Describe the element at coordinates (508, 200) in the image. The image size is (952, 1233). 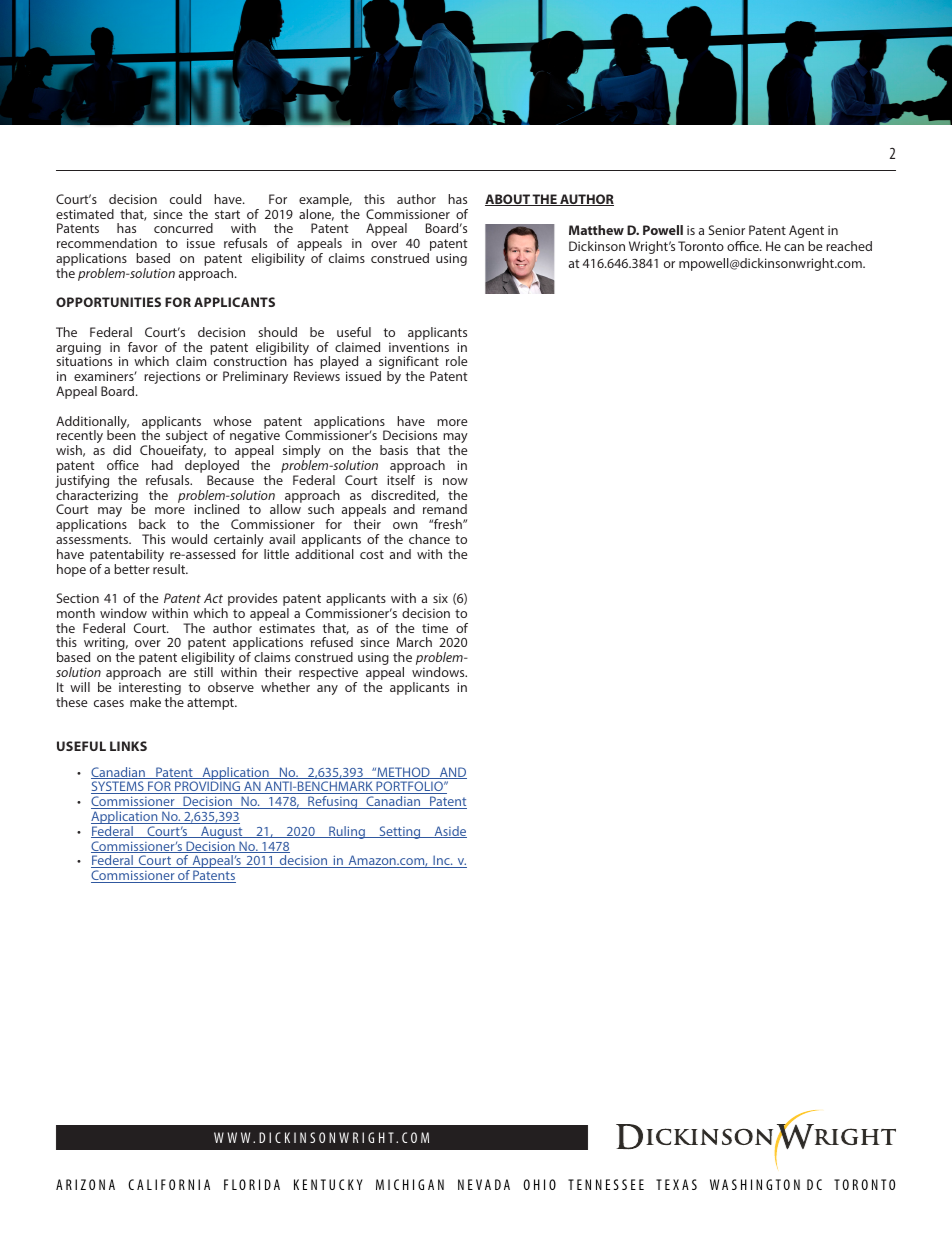
I see `ABOUT` at that location.
